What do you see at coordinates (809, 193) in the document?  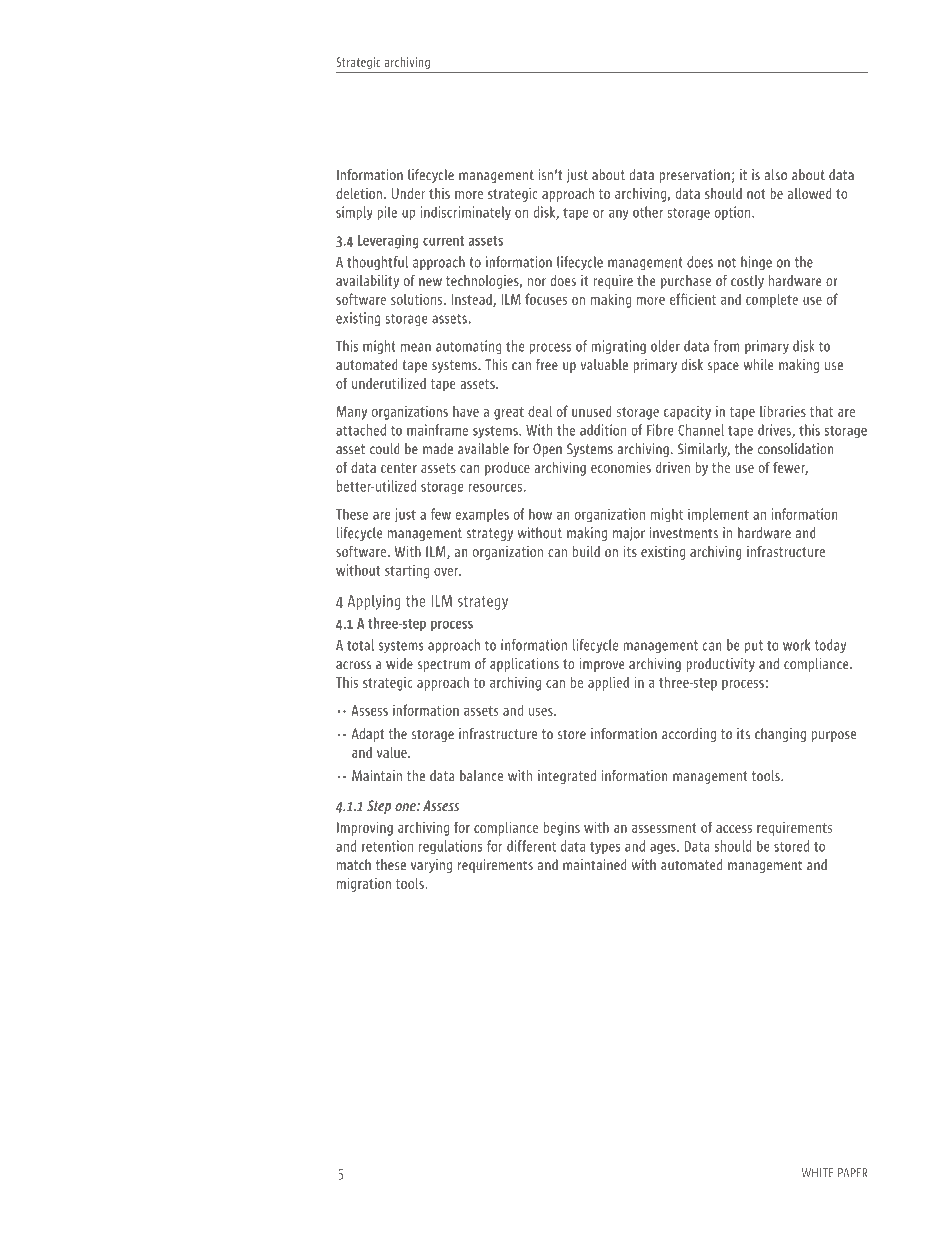 I see `allowed` at bounding box center [809, 193].
